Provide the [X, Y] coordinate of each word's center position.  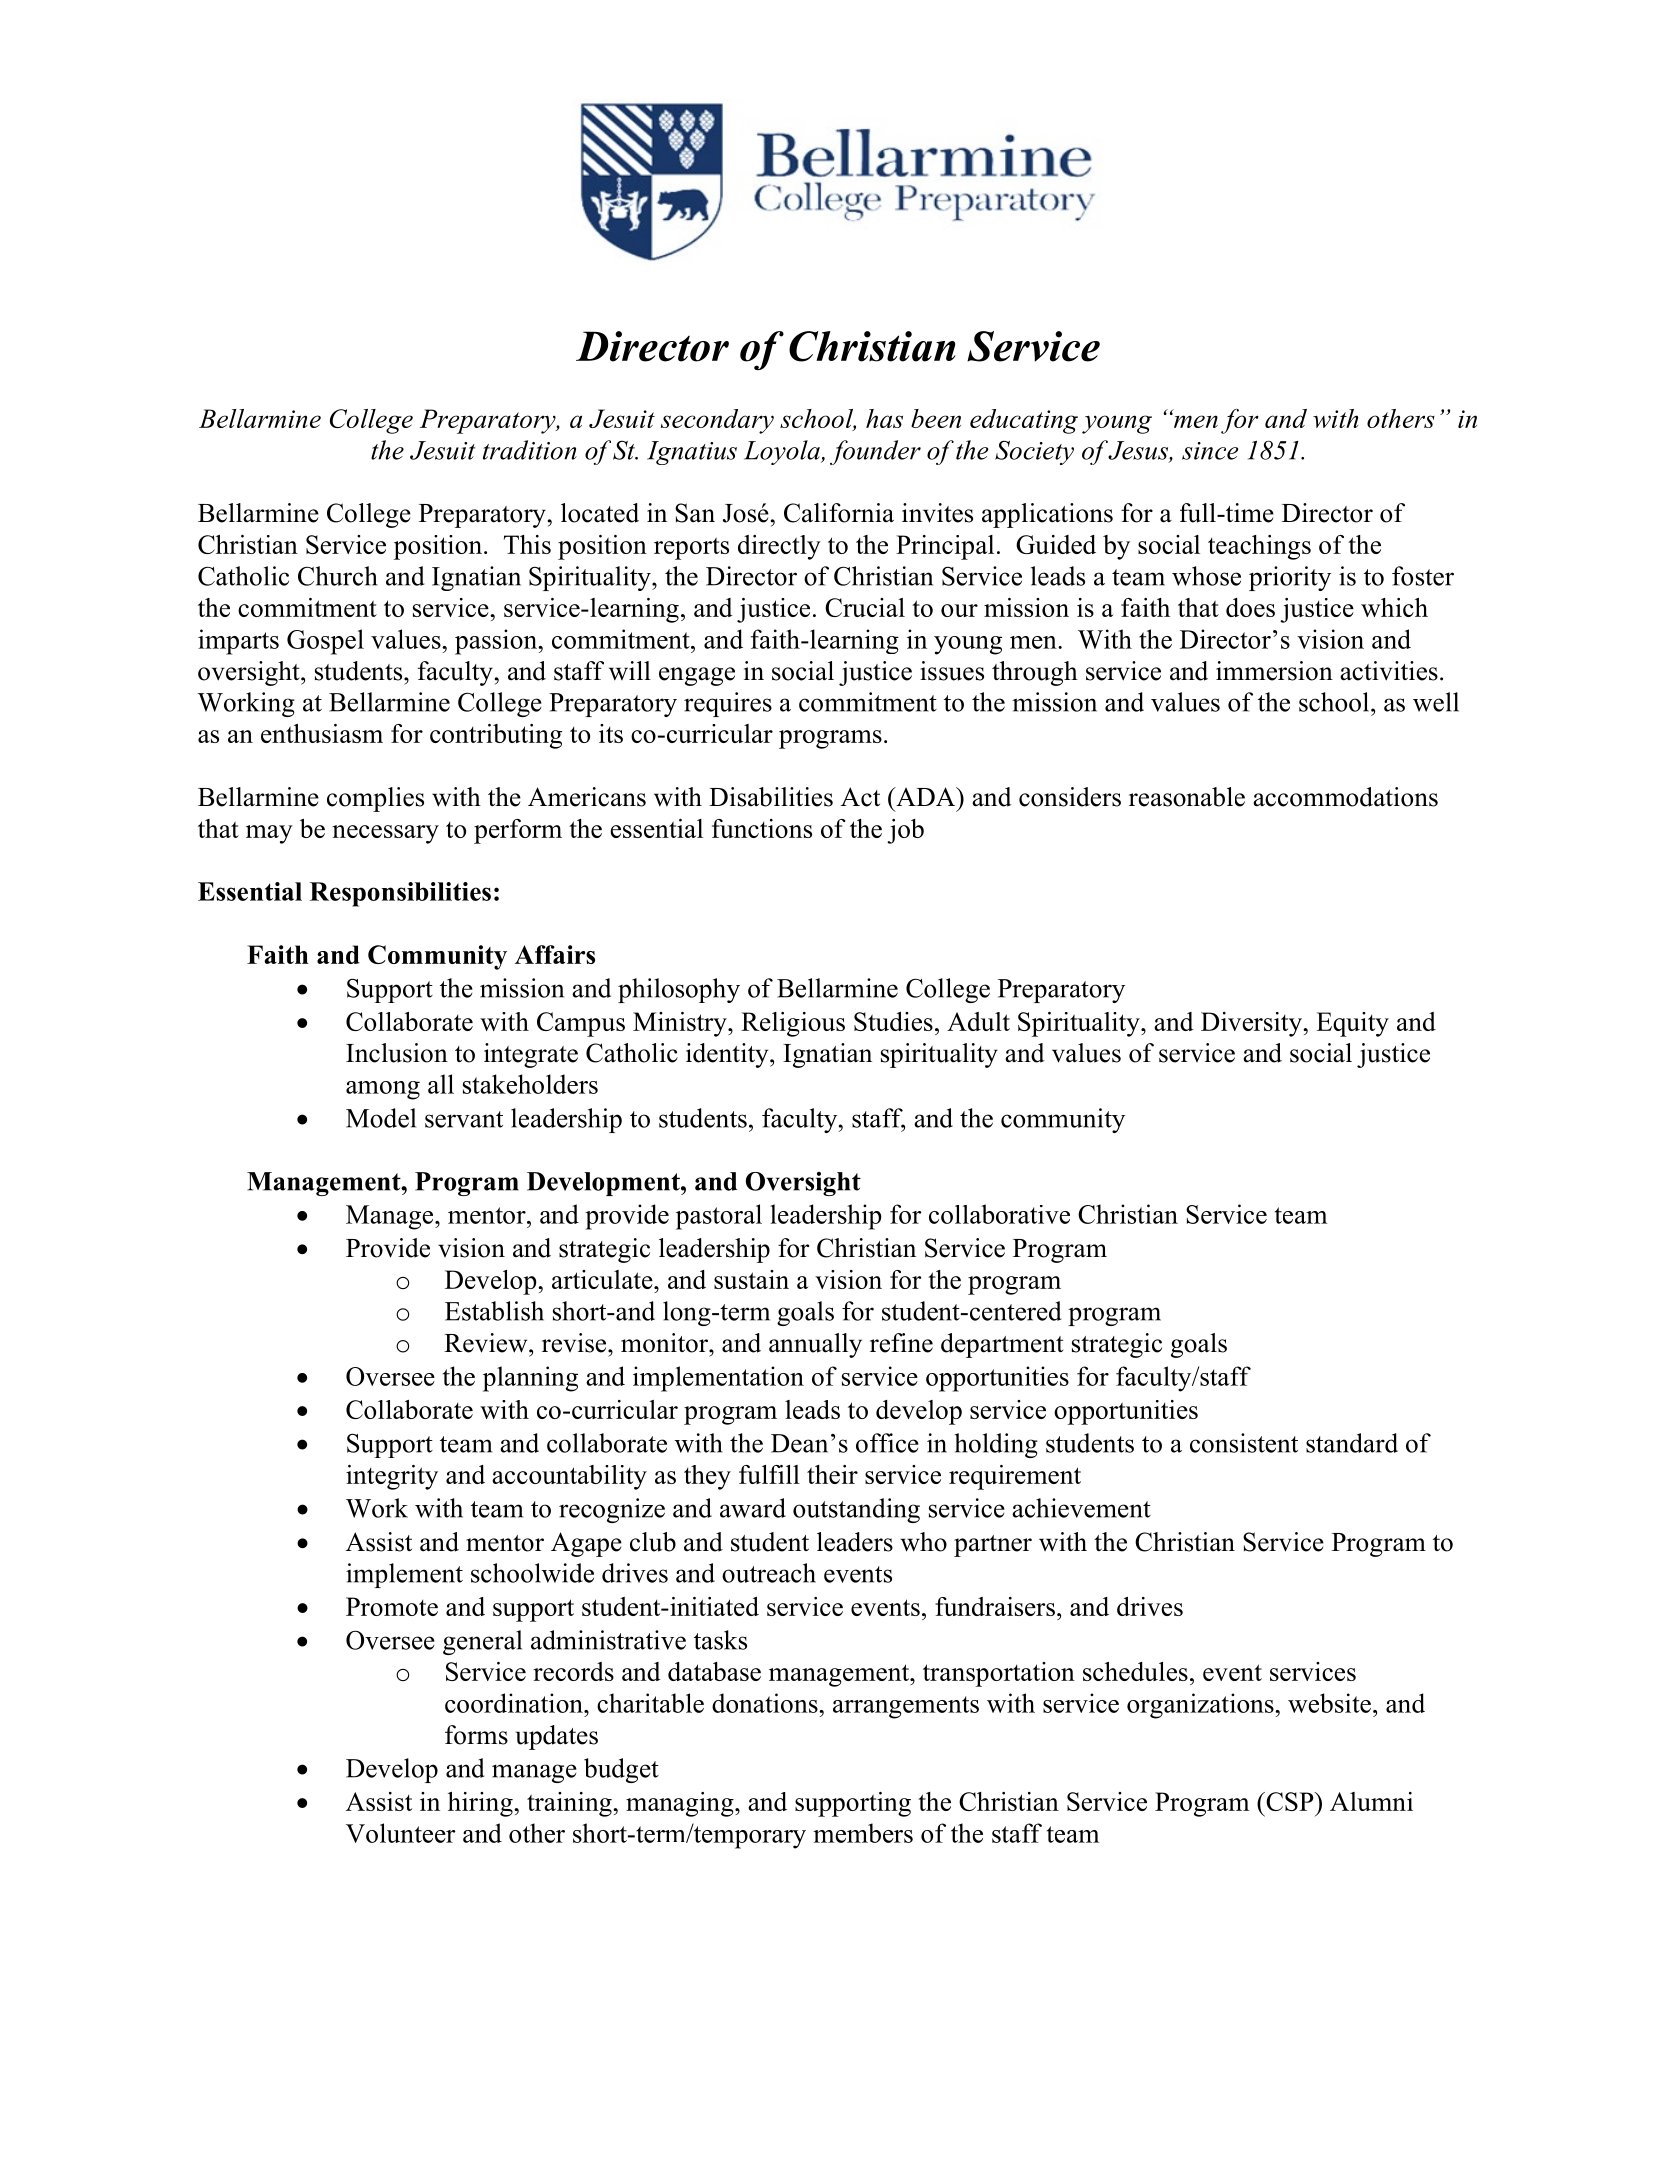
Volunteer [401, 1833]
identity [728, 1055]
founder [875, 452]
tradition [530, 450]
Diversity [1252, 1024]
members [863, 1833]
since [1210, 451]
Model [381, 1118]
